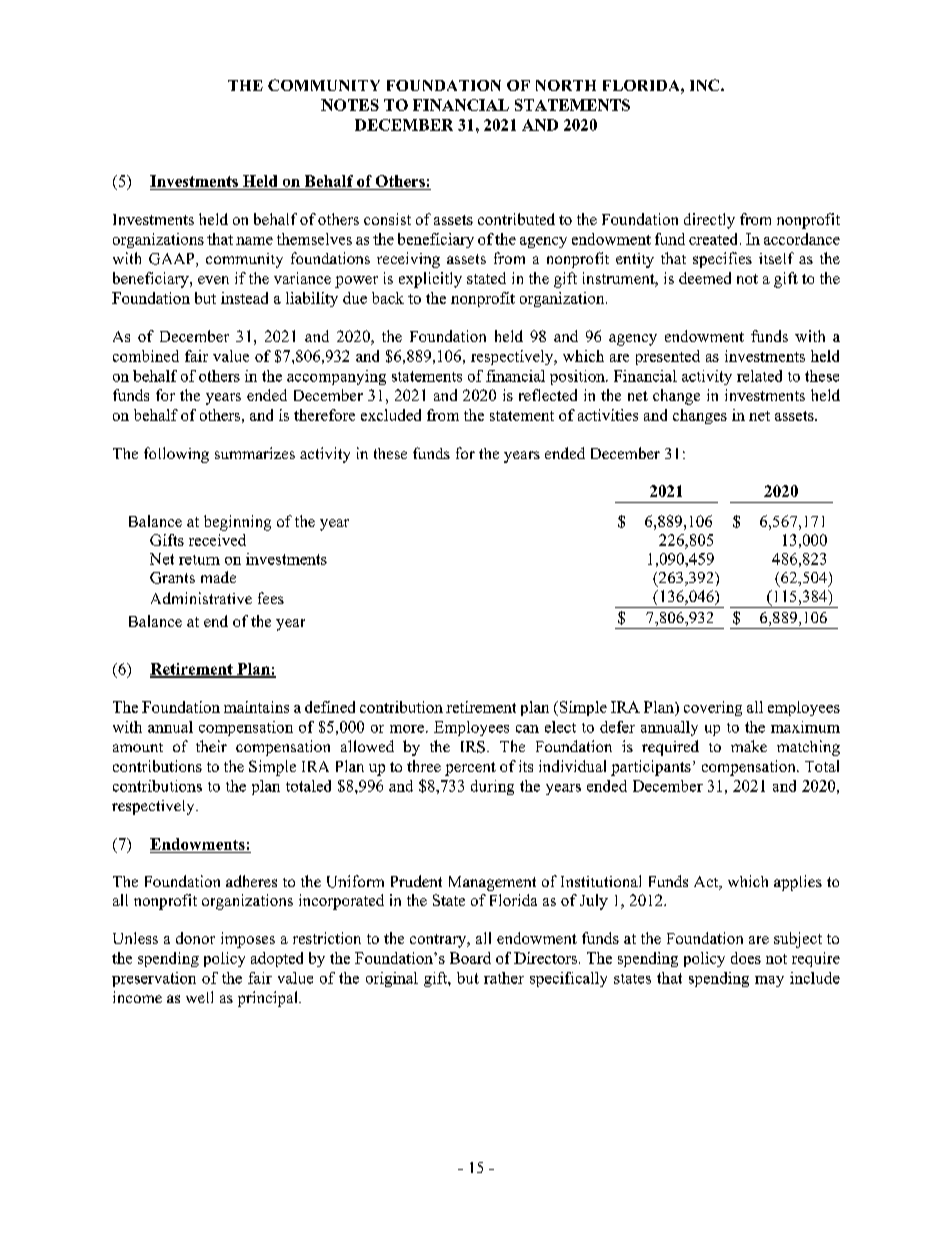 The image size is (952, 1233). Describe the element at coordinates (199, 997) in the document. I see `well` at that location.
